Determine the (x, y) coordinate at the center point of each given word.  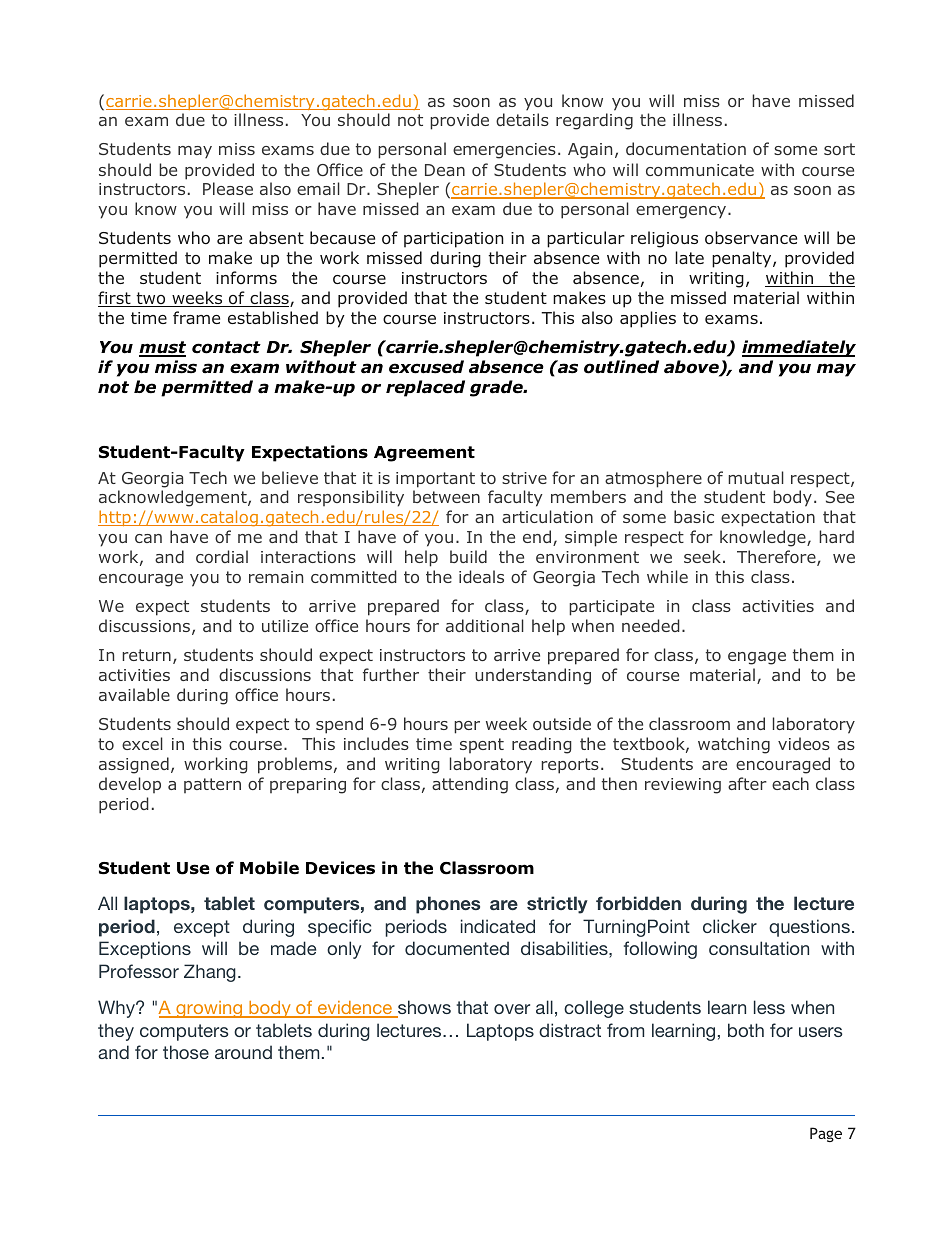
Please (228, 188)
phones (448, 905)
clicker (730, 926)
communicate (700, 170)
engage (757, 658)
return (146, 655)
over (512, 1009)
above (692, 368)
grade (497, 388)
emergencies (504, 151)
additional (485, 625)
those (186, 1052)
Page (826, 1134)
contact (226, 347)
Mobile (269, 868)
